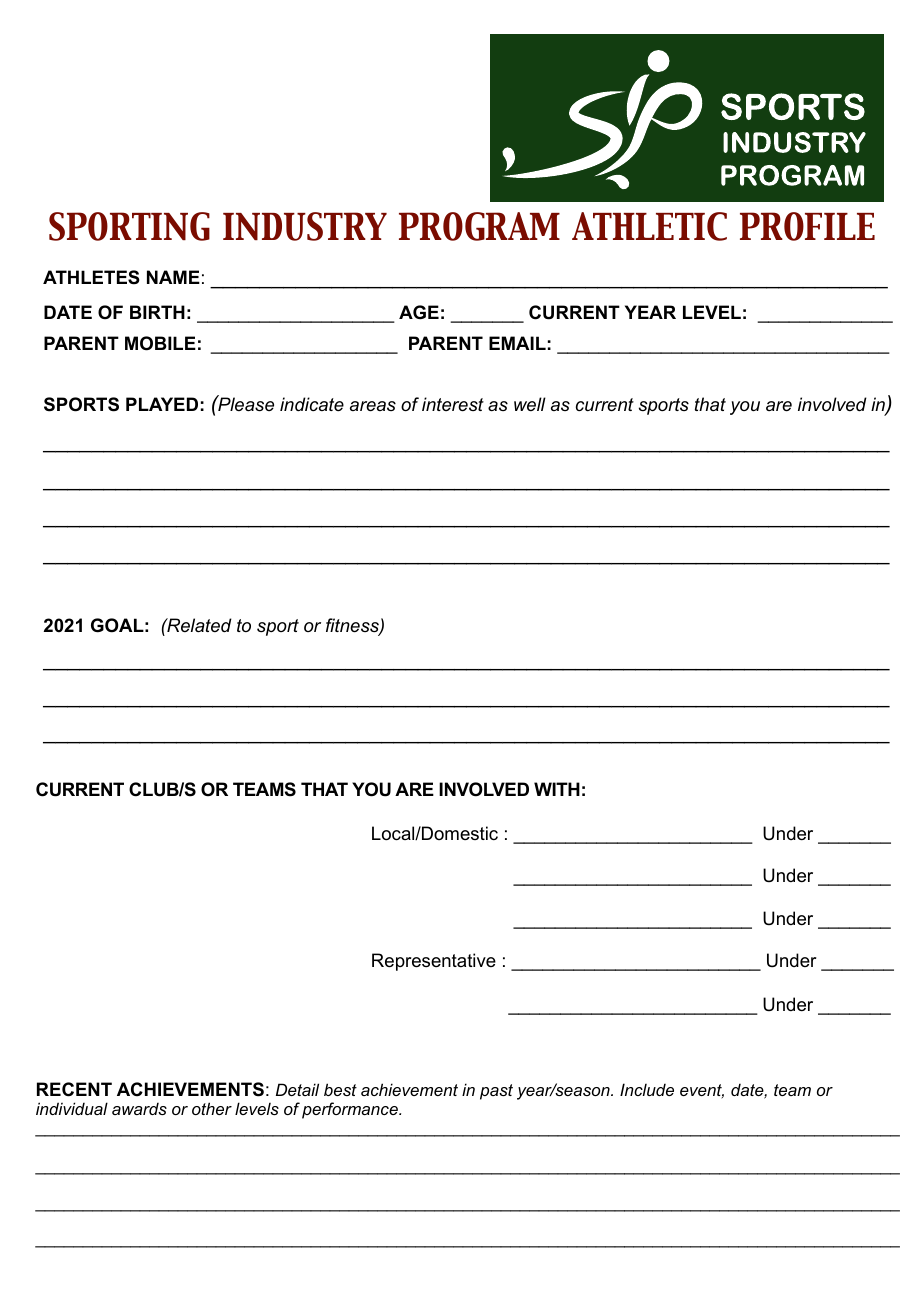 This document has height=1308, width=924. What do you see at coordinates (434, 962) in the document?
I see `Representative` at bounding box center [434, 962].
